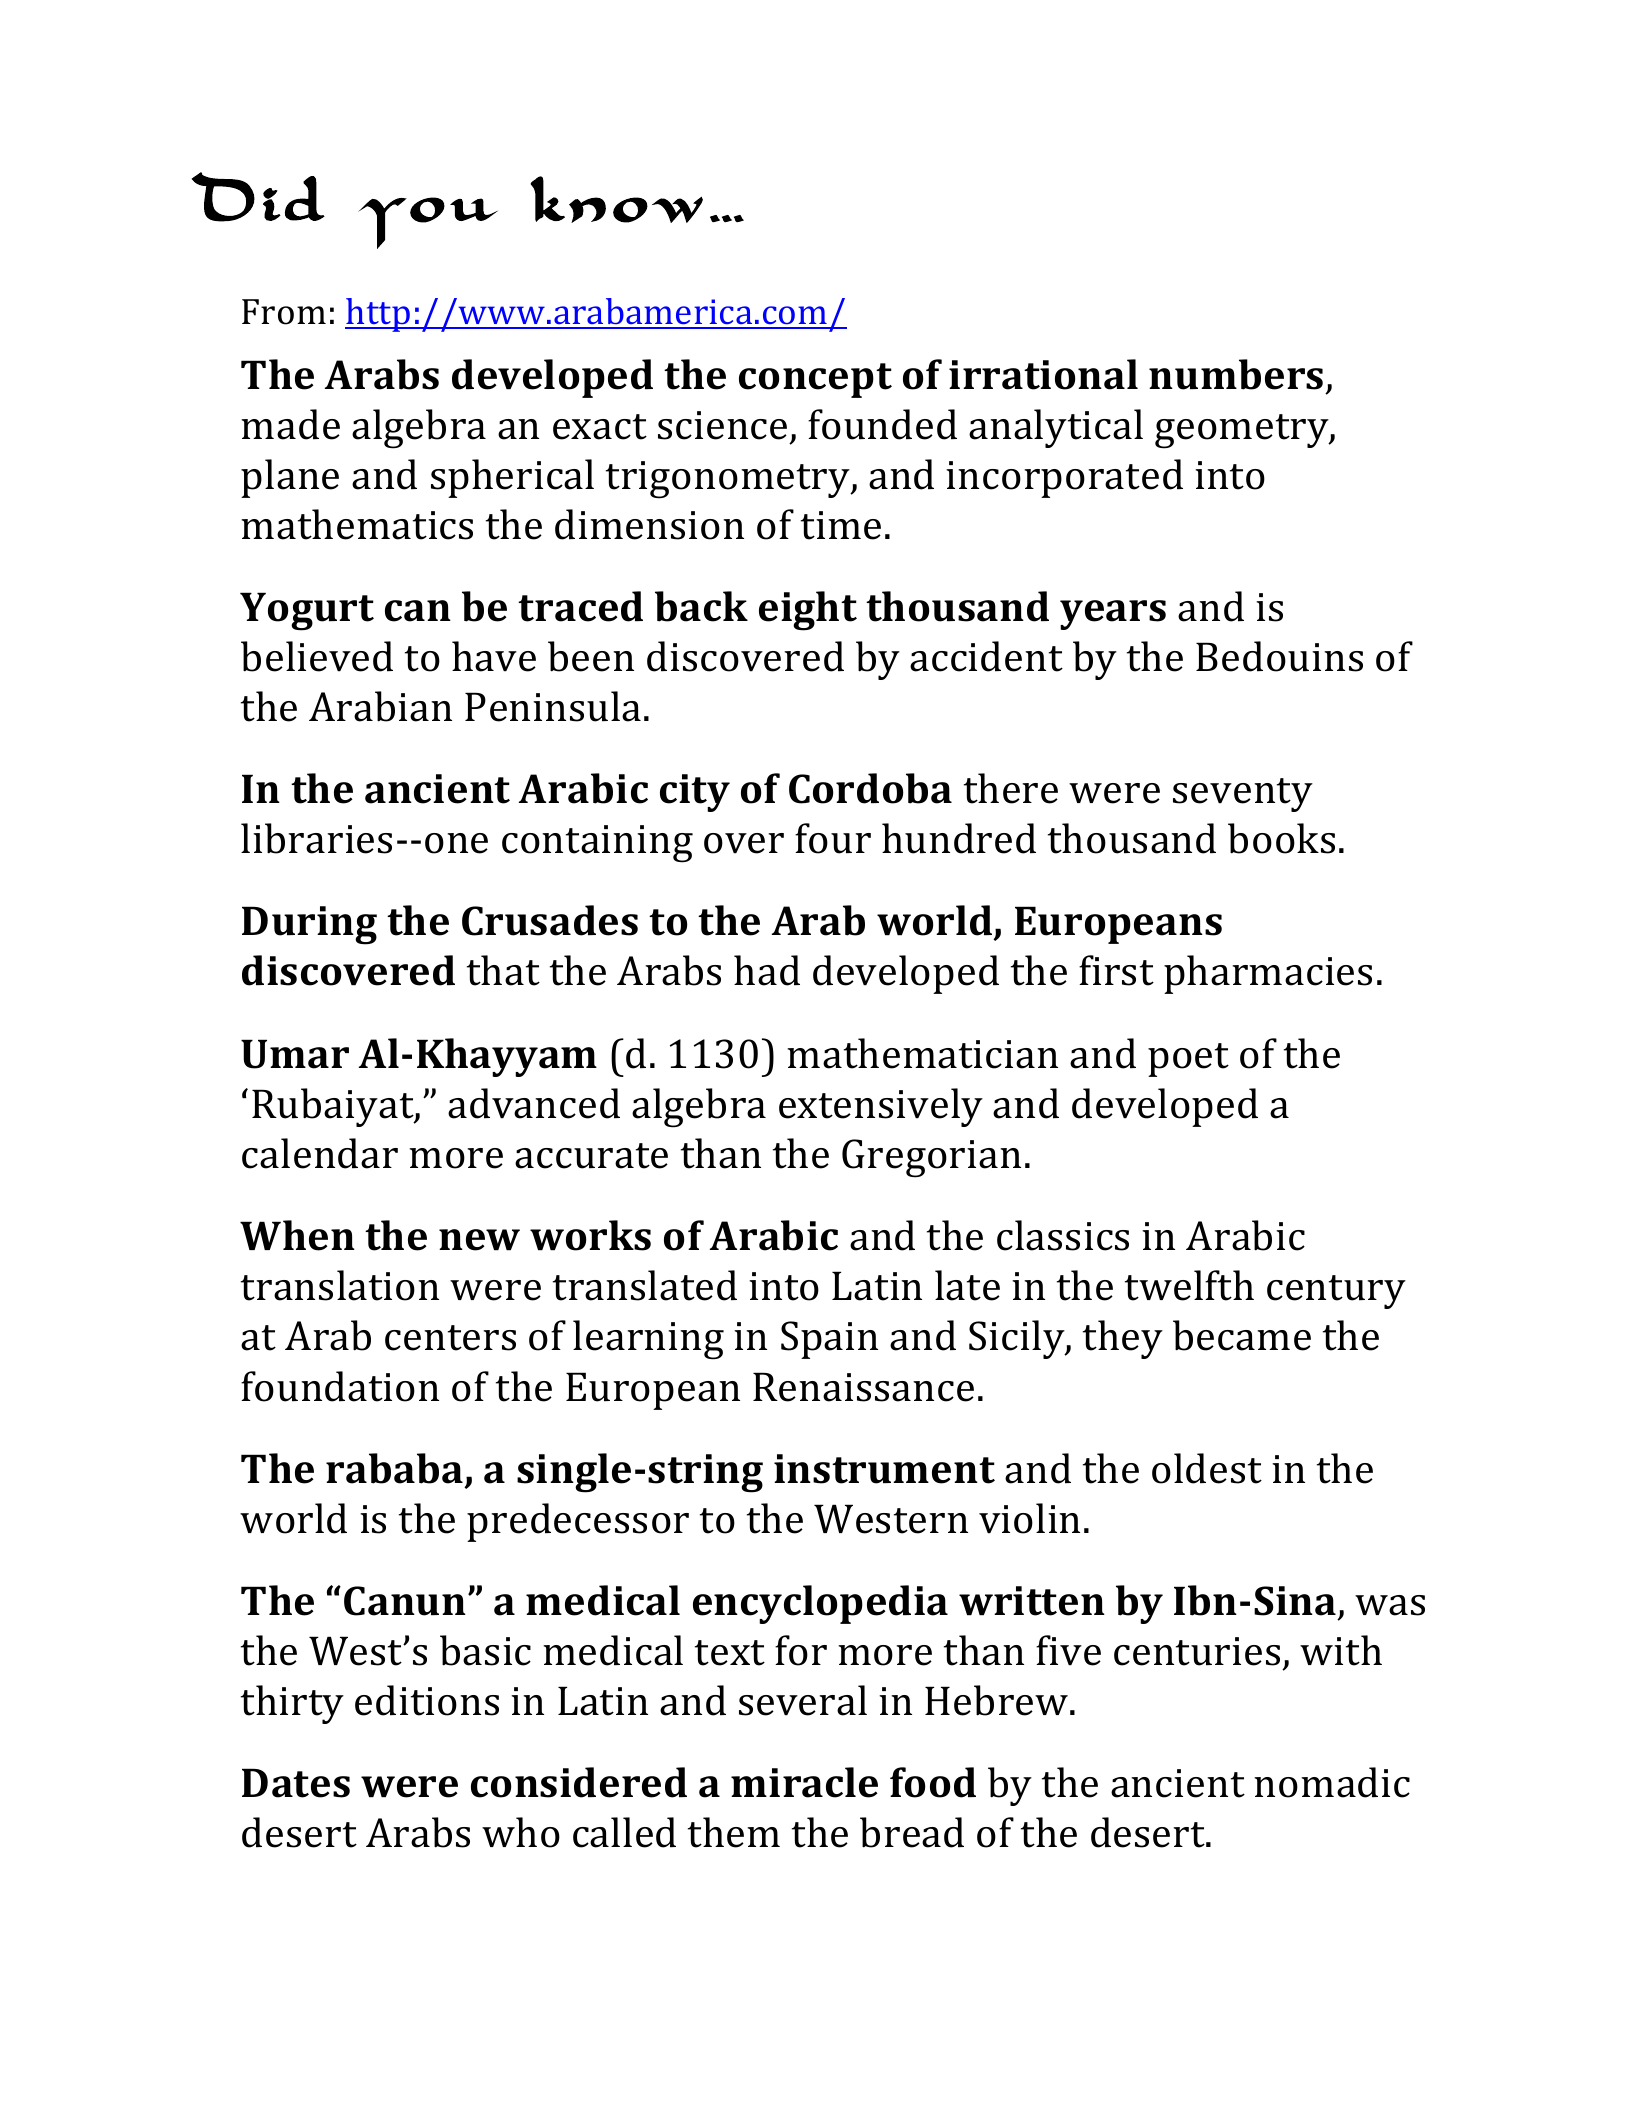 Image resolution: width=1634 pixels, height=2115 pixels. I want to click on From, so click(284, 312).
